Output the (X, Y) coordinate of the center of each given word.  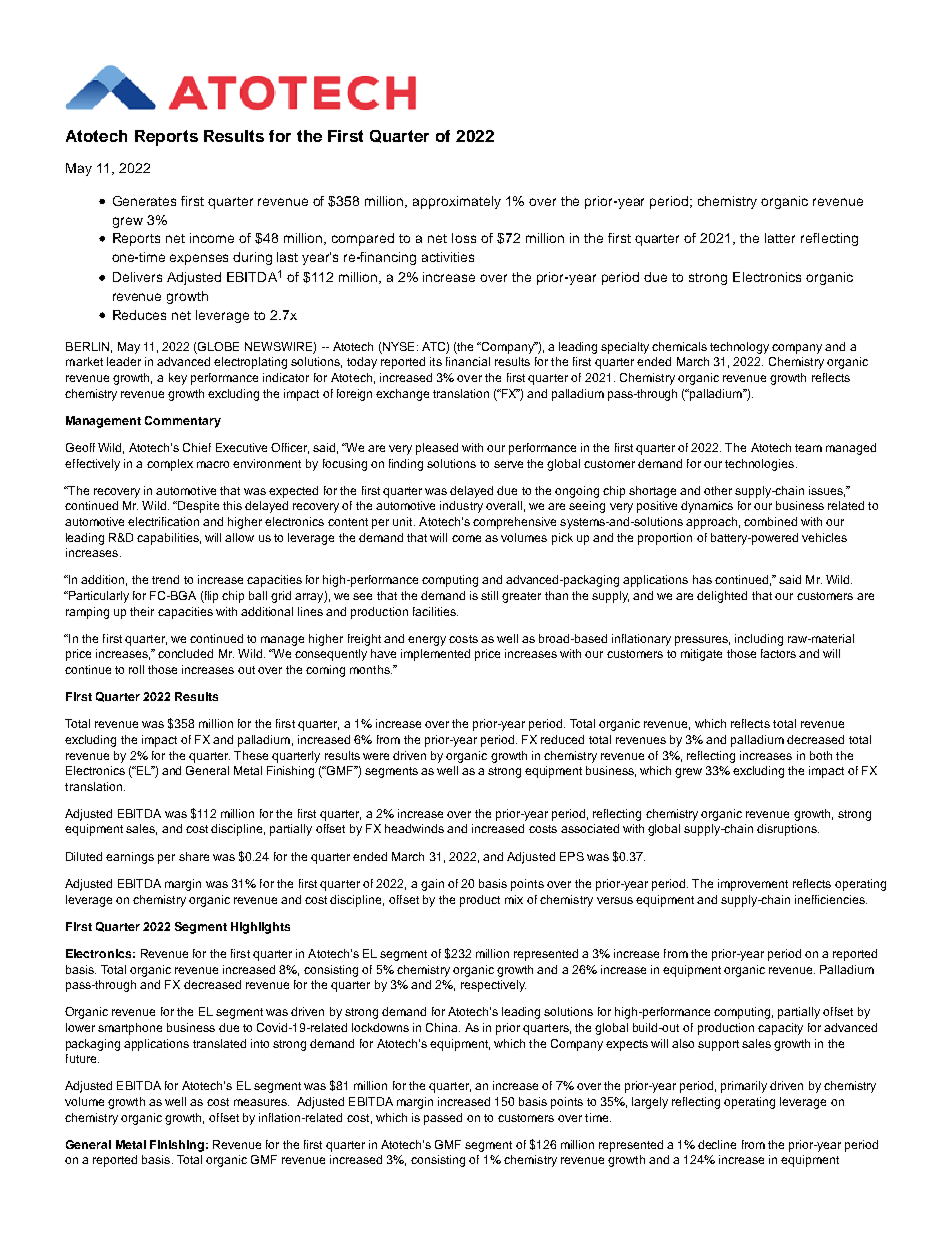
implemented (435, 655)
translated (219, 1043)
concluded (185, 653)
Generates (144, 201)
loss (464, 238)
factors (778, 653)
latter (780, 238)
